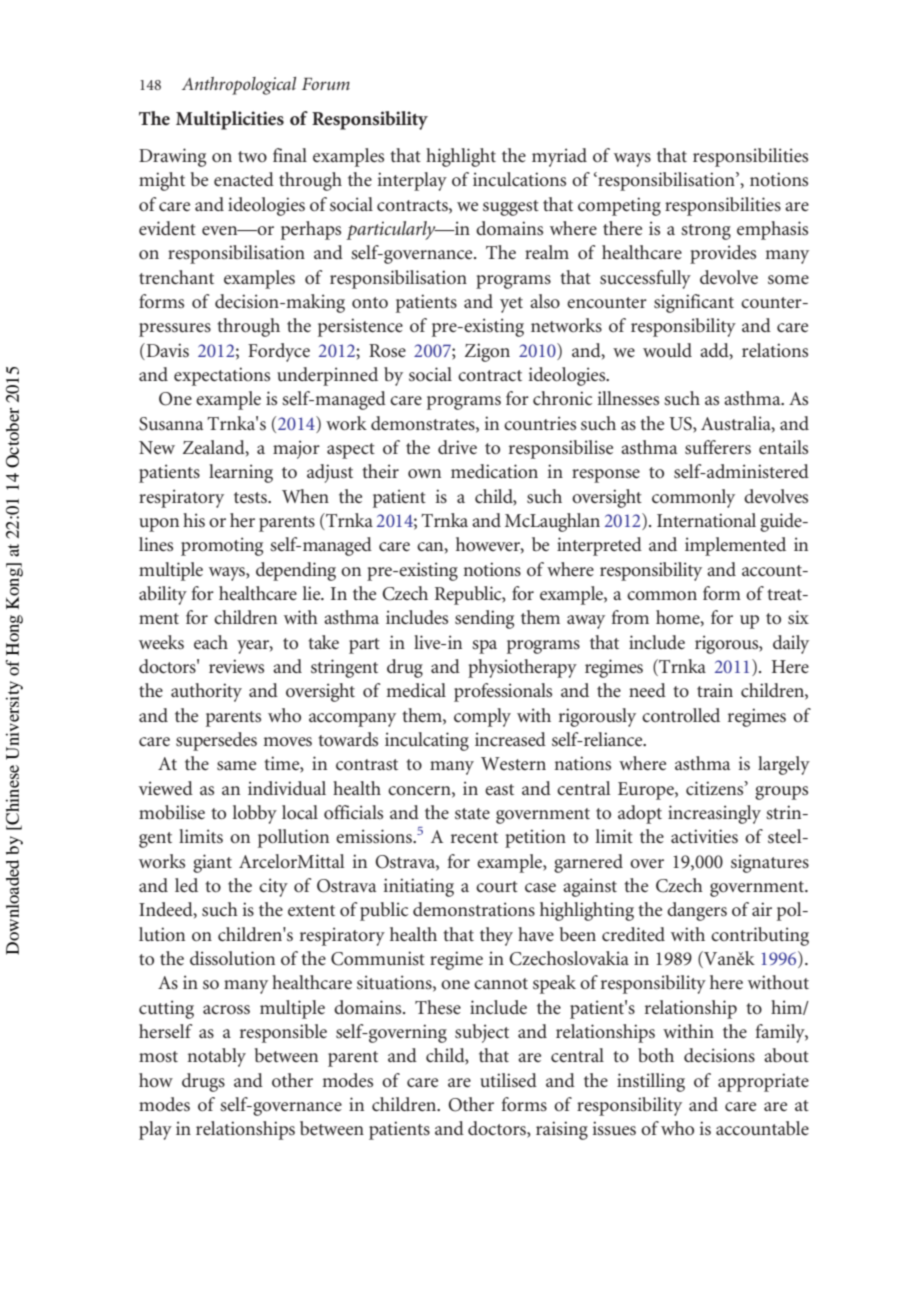 This document has width=923, height=1316. I want to click on myriad, so click(559, 157).
